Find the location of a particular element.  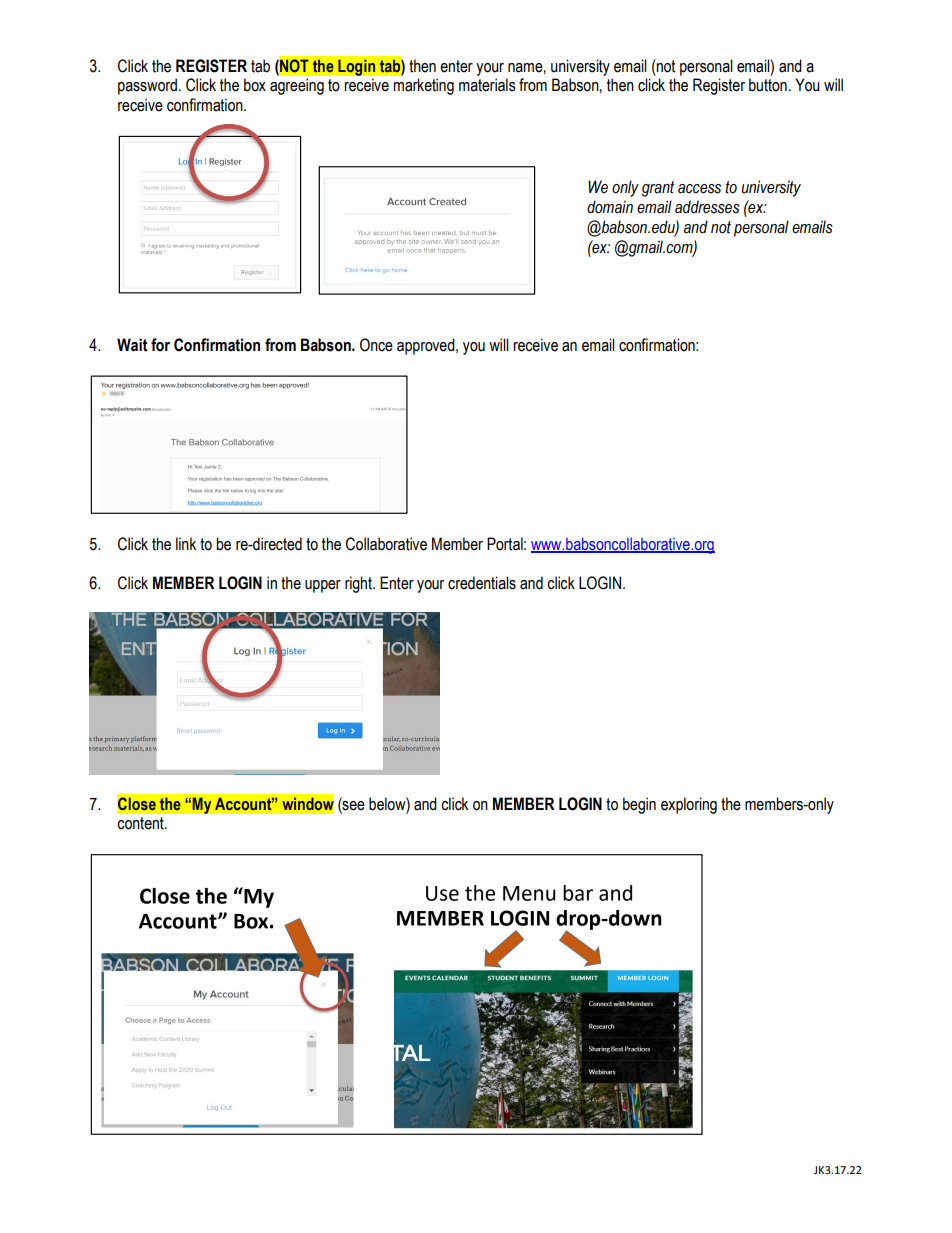

credentials is located at coordinates (482, 583).
